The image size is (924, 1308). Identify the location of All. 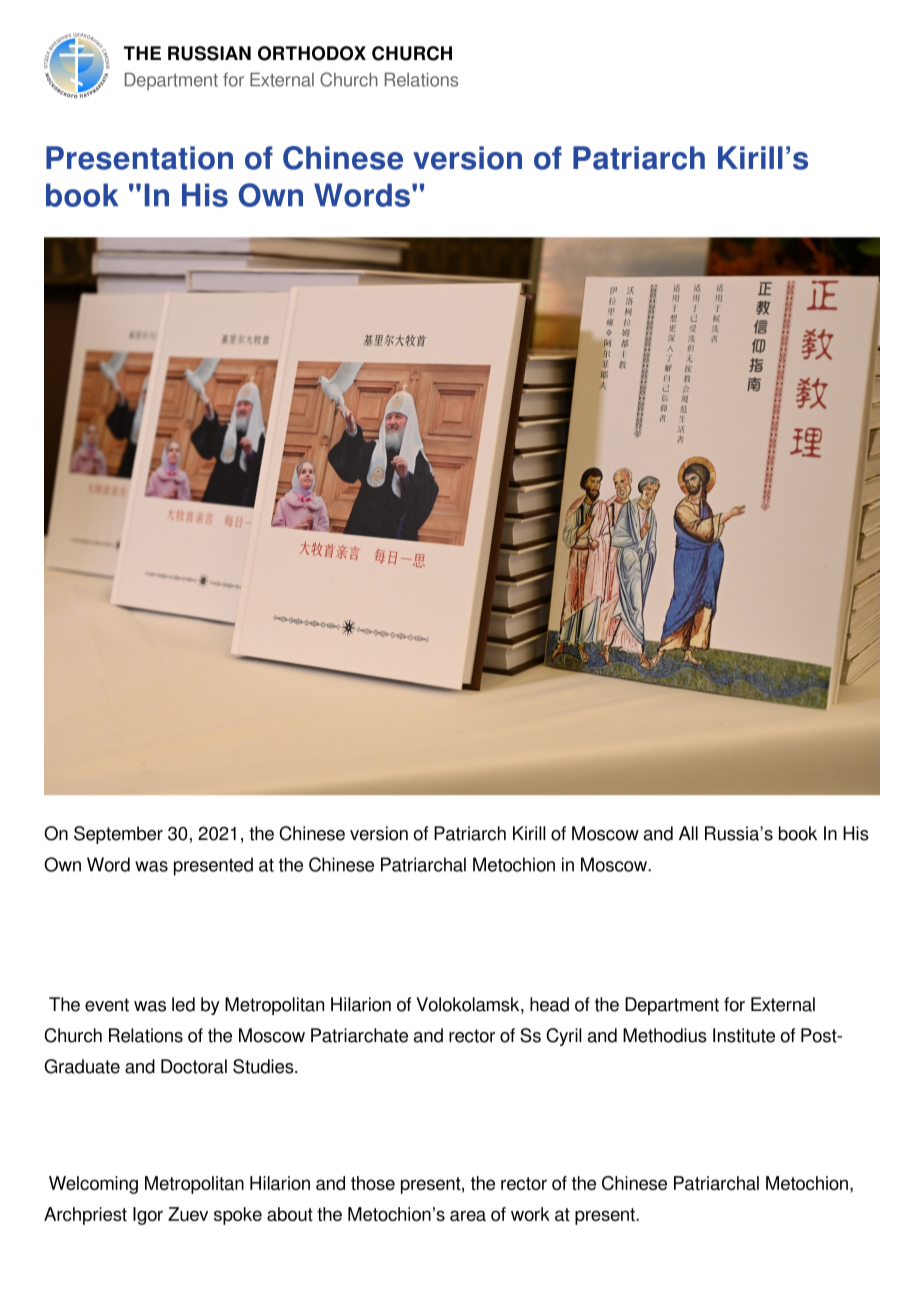
(688, 833).
